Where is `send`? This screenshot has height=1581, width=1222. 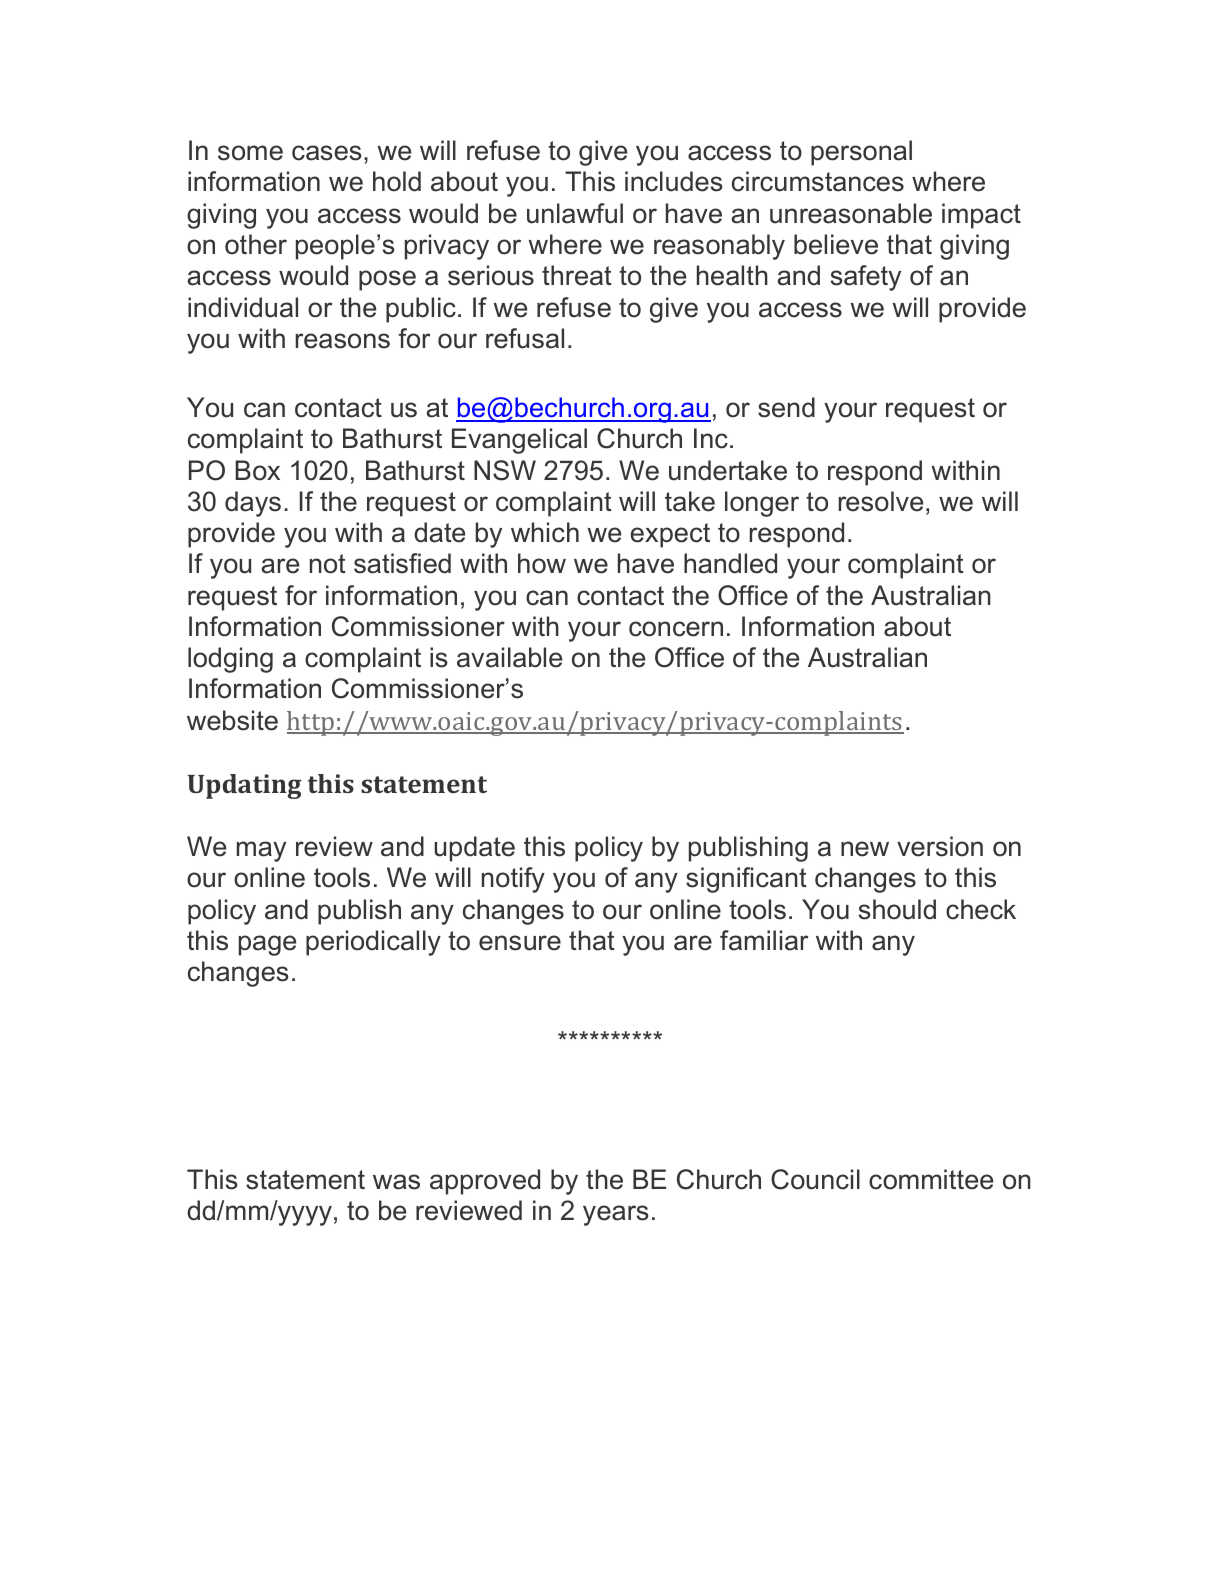 send is located at coordinates (786, 407).
